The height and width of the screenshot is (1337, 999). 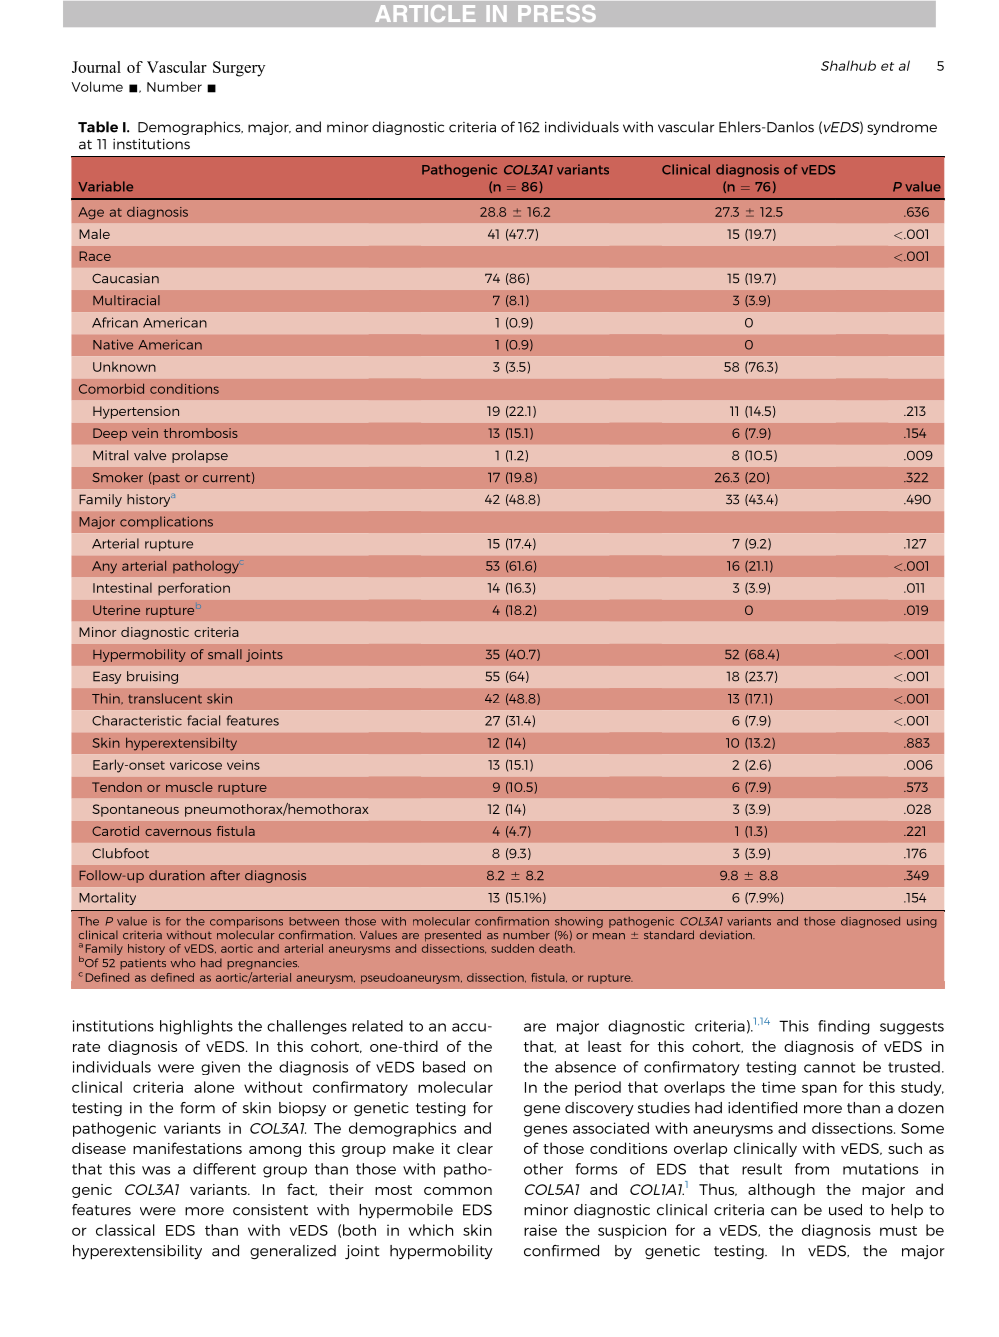 I want to click on used, so click(x=845, y=1210).
